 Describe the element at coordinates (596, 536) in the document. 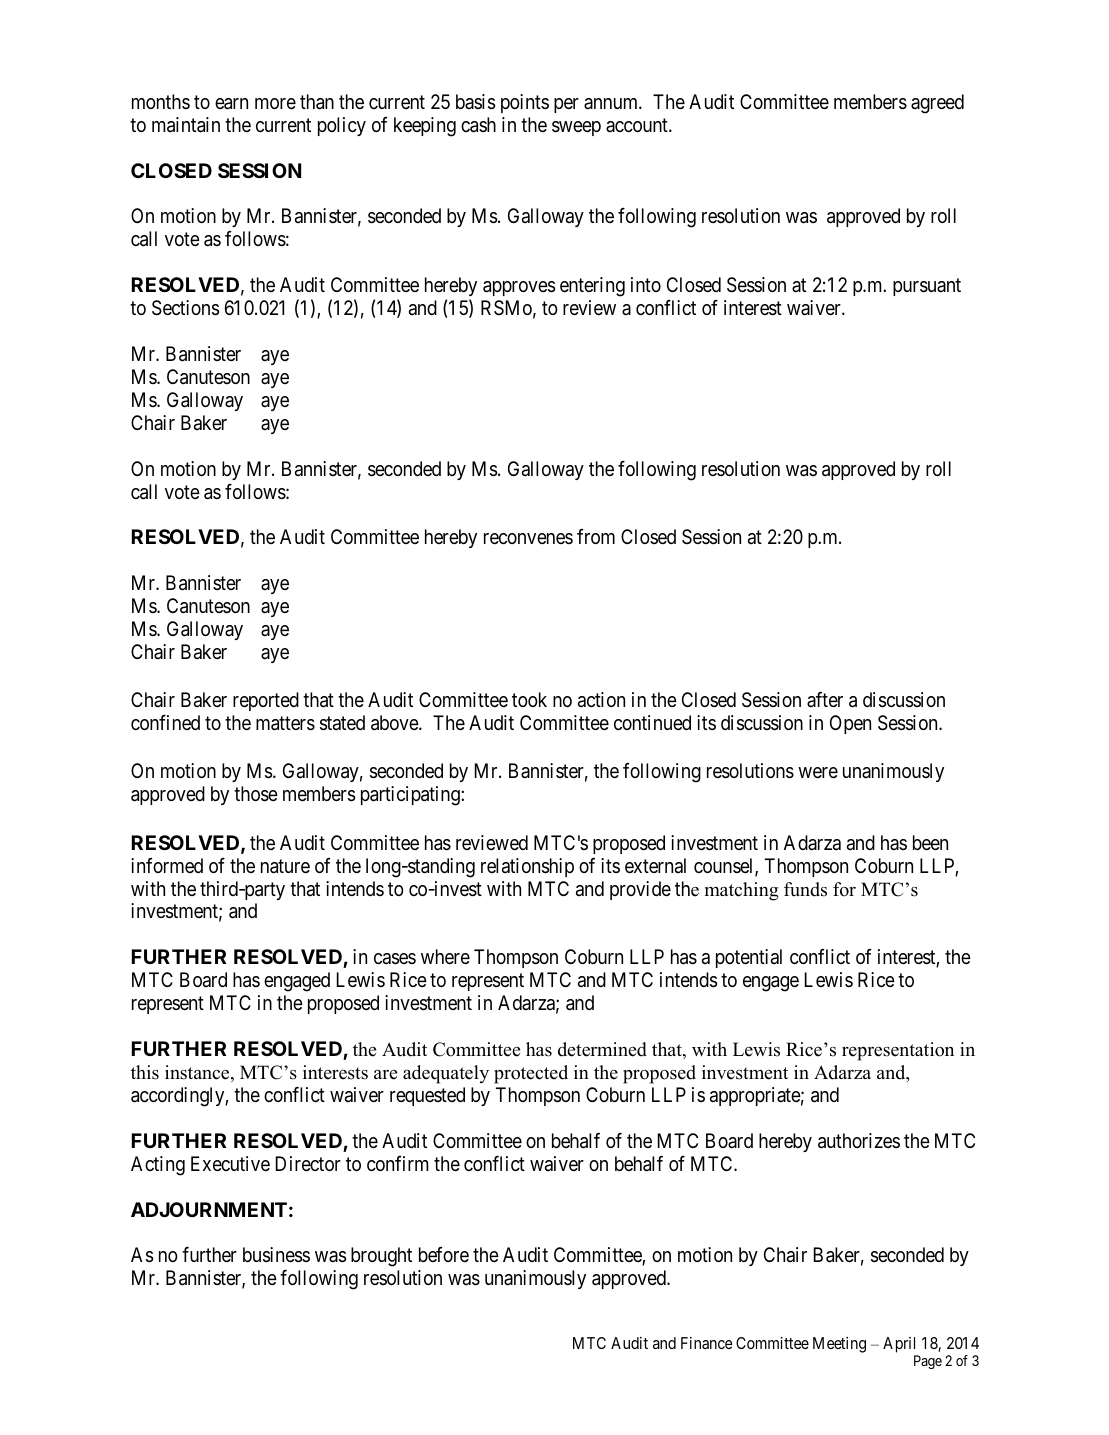

I see `from` at that location.
